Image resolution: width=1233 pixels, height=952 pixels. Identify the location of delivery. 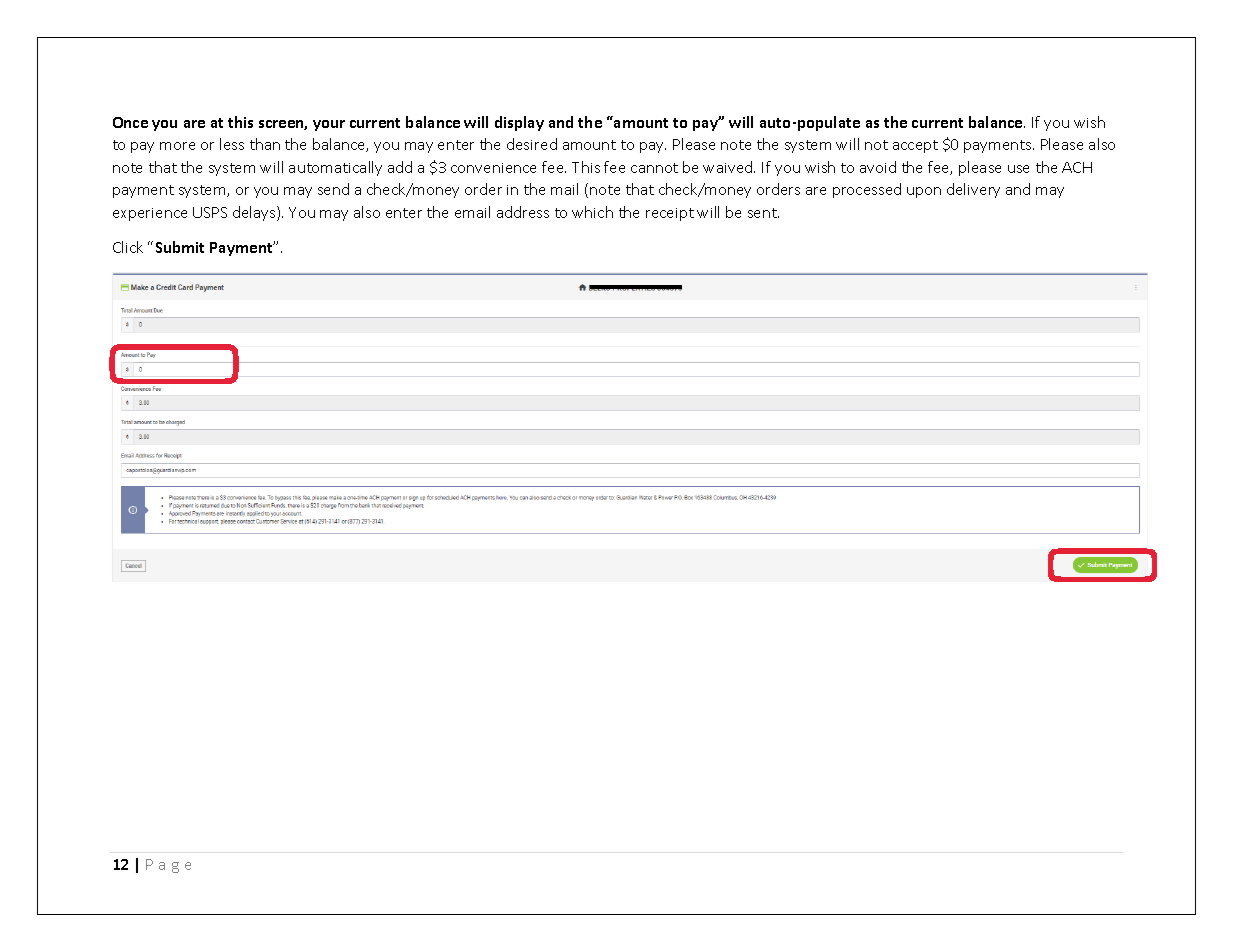
(973, 190).
